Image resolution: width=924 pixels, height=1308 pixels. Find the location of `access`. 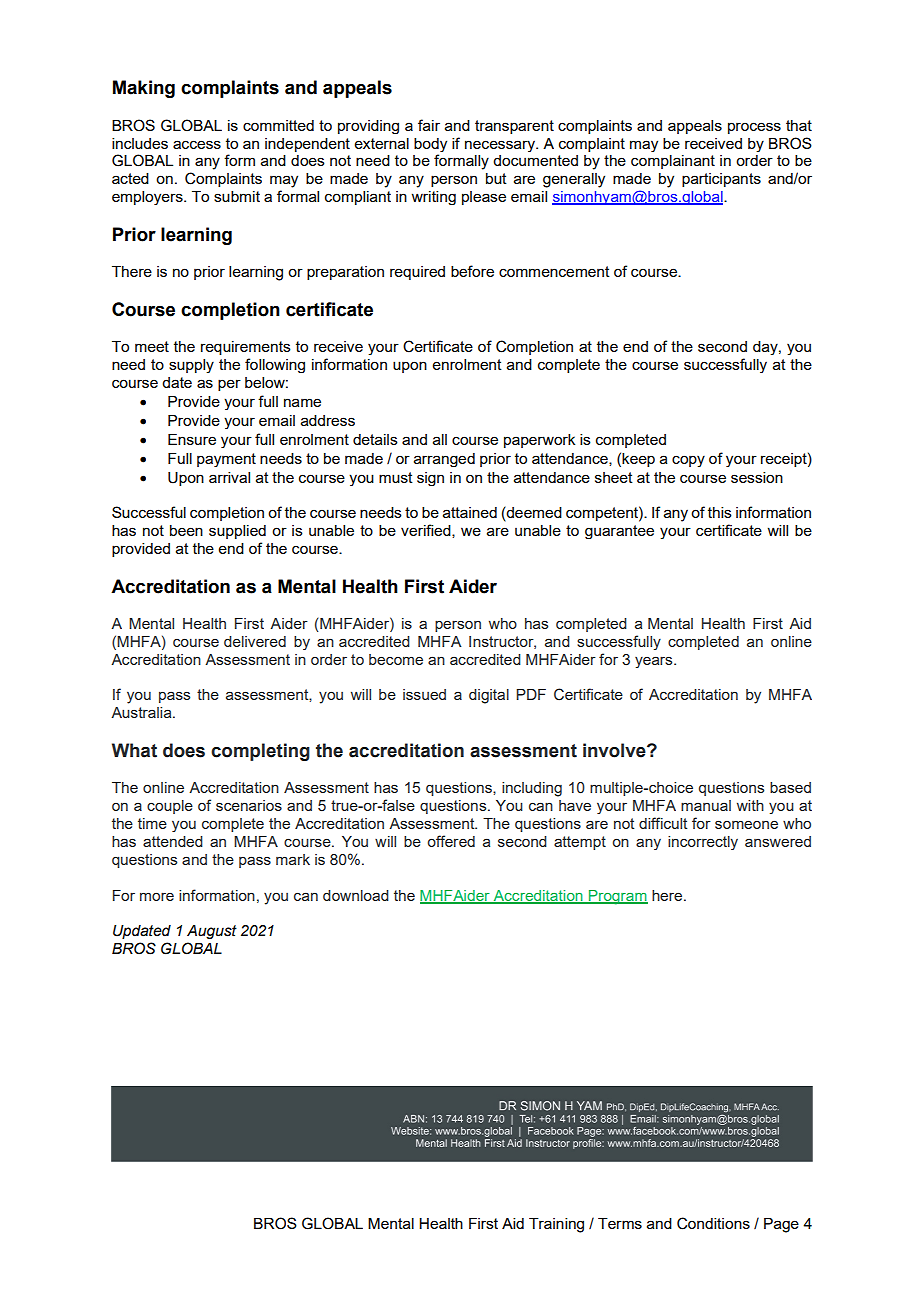

access is located at coordinates (197, 144).
